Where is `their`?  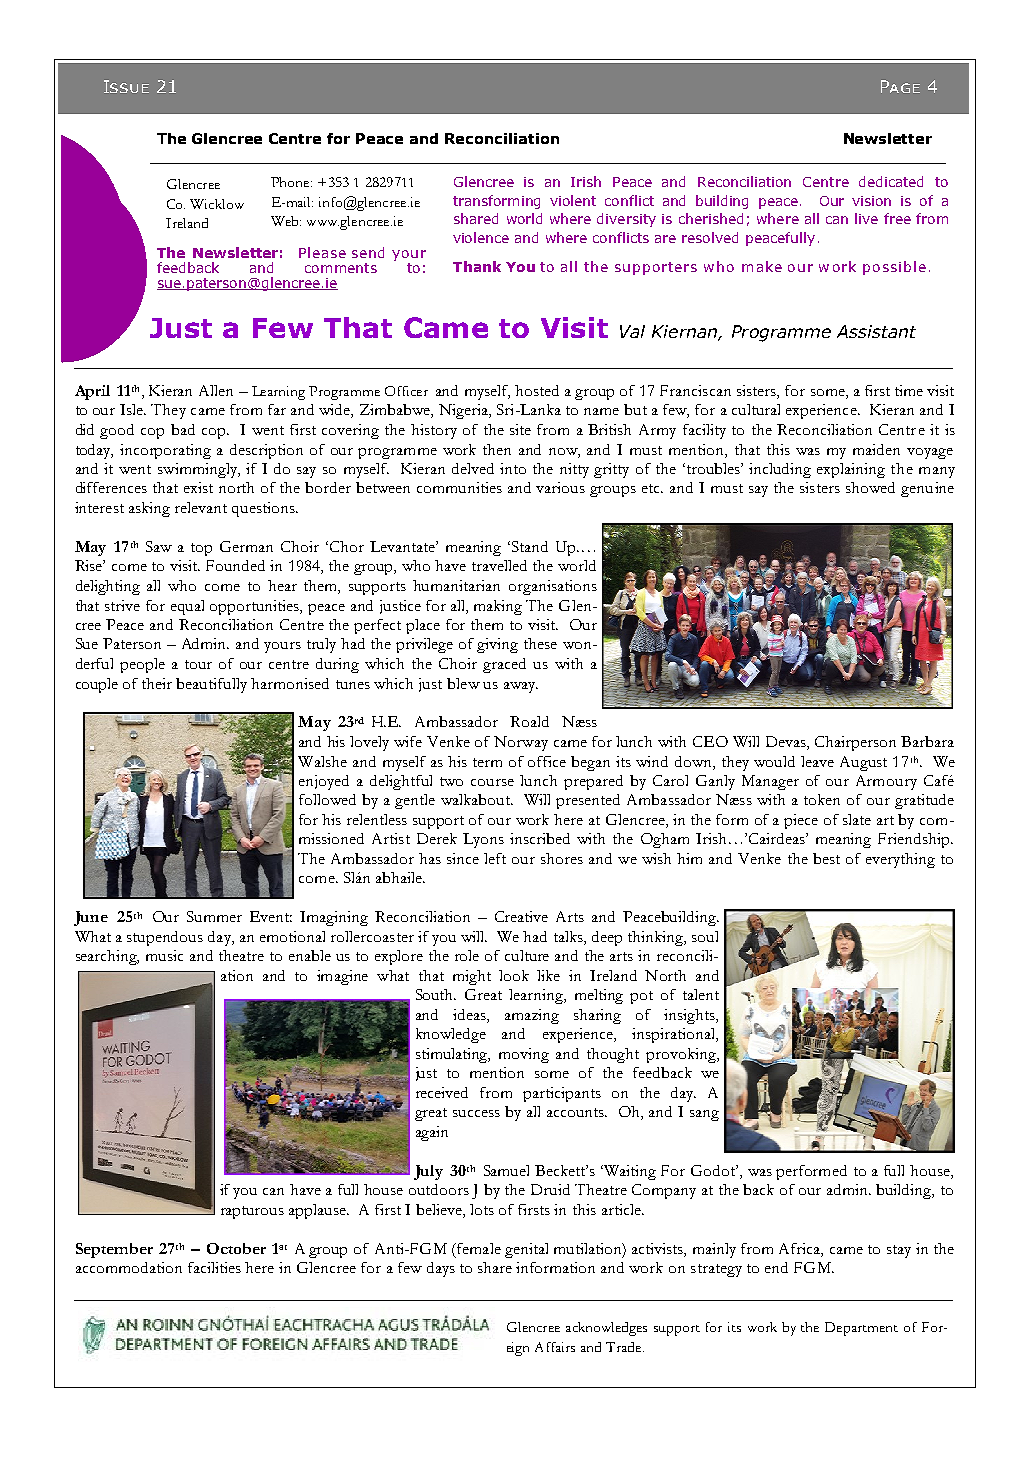
their is located at coordinates (157, 683).
